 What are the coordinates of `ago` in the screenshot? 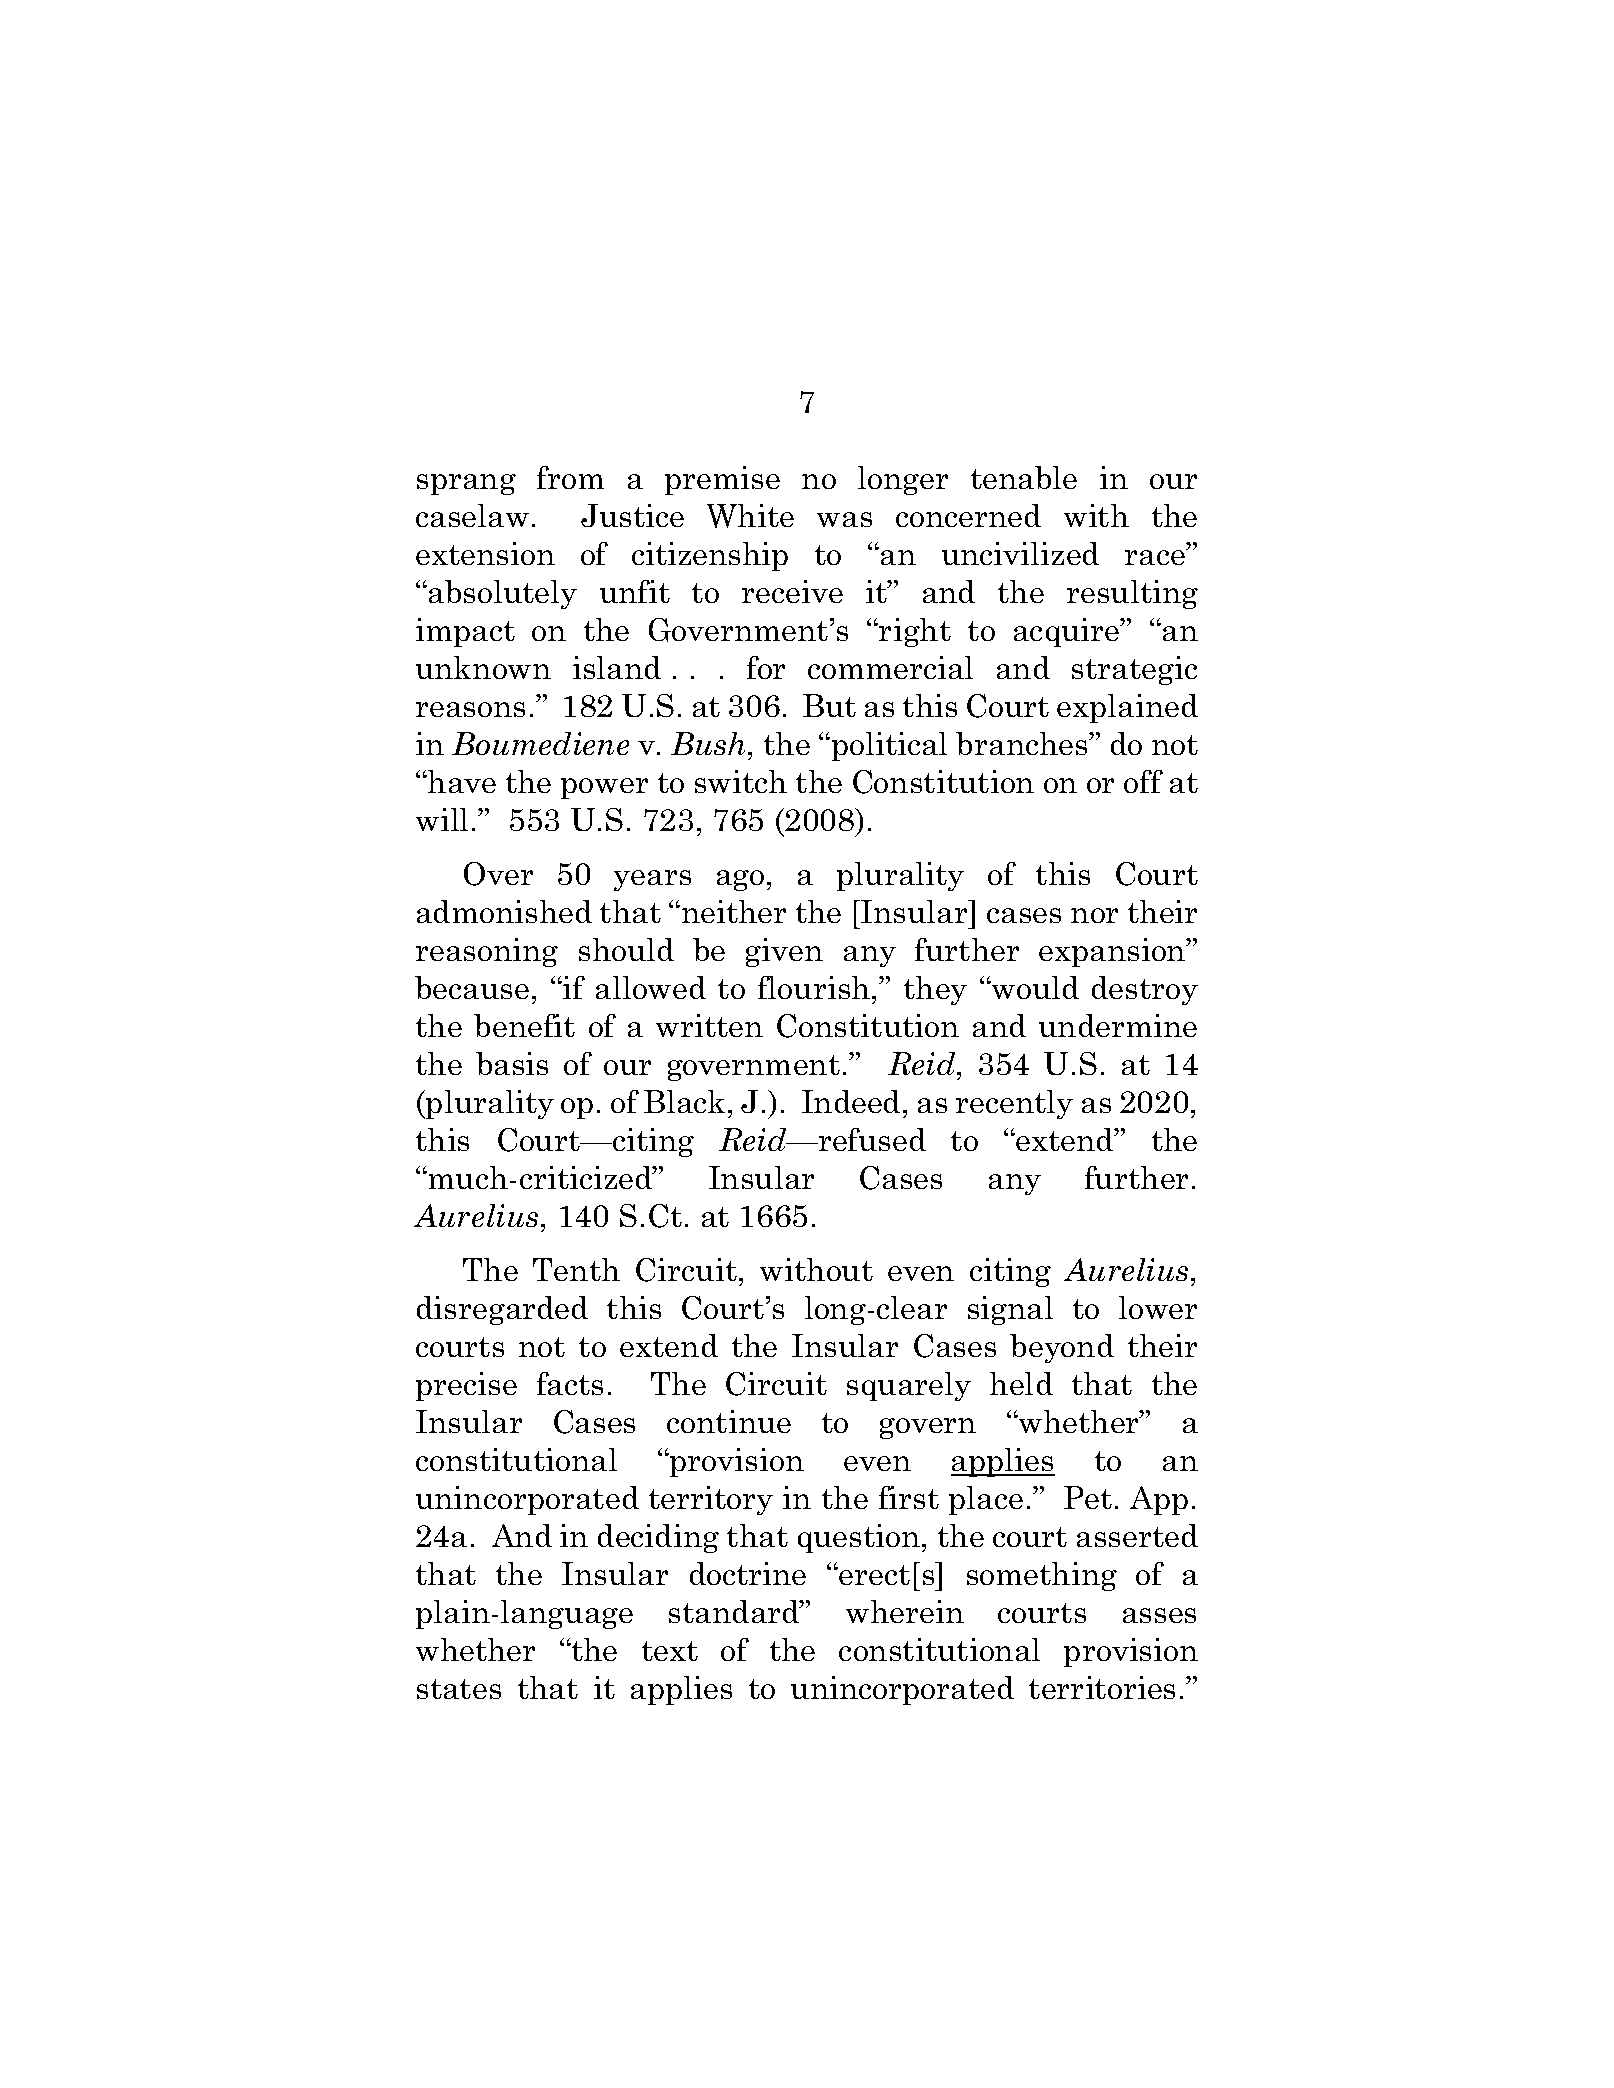 It's located at (740, 880).
